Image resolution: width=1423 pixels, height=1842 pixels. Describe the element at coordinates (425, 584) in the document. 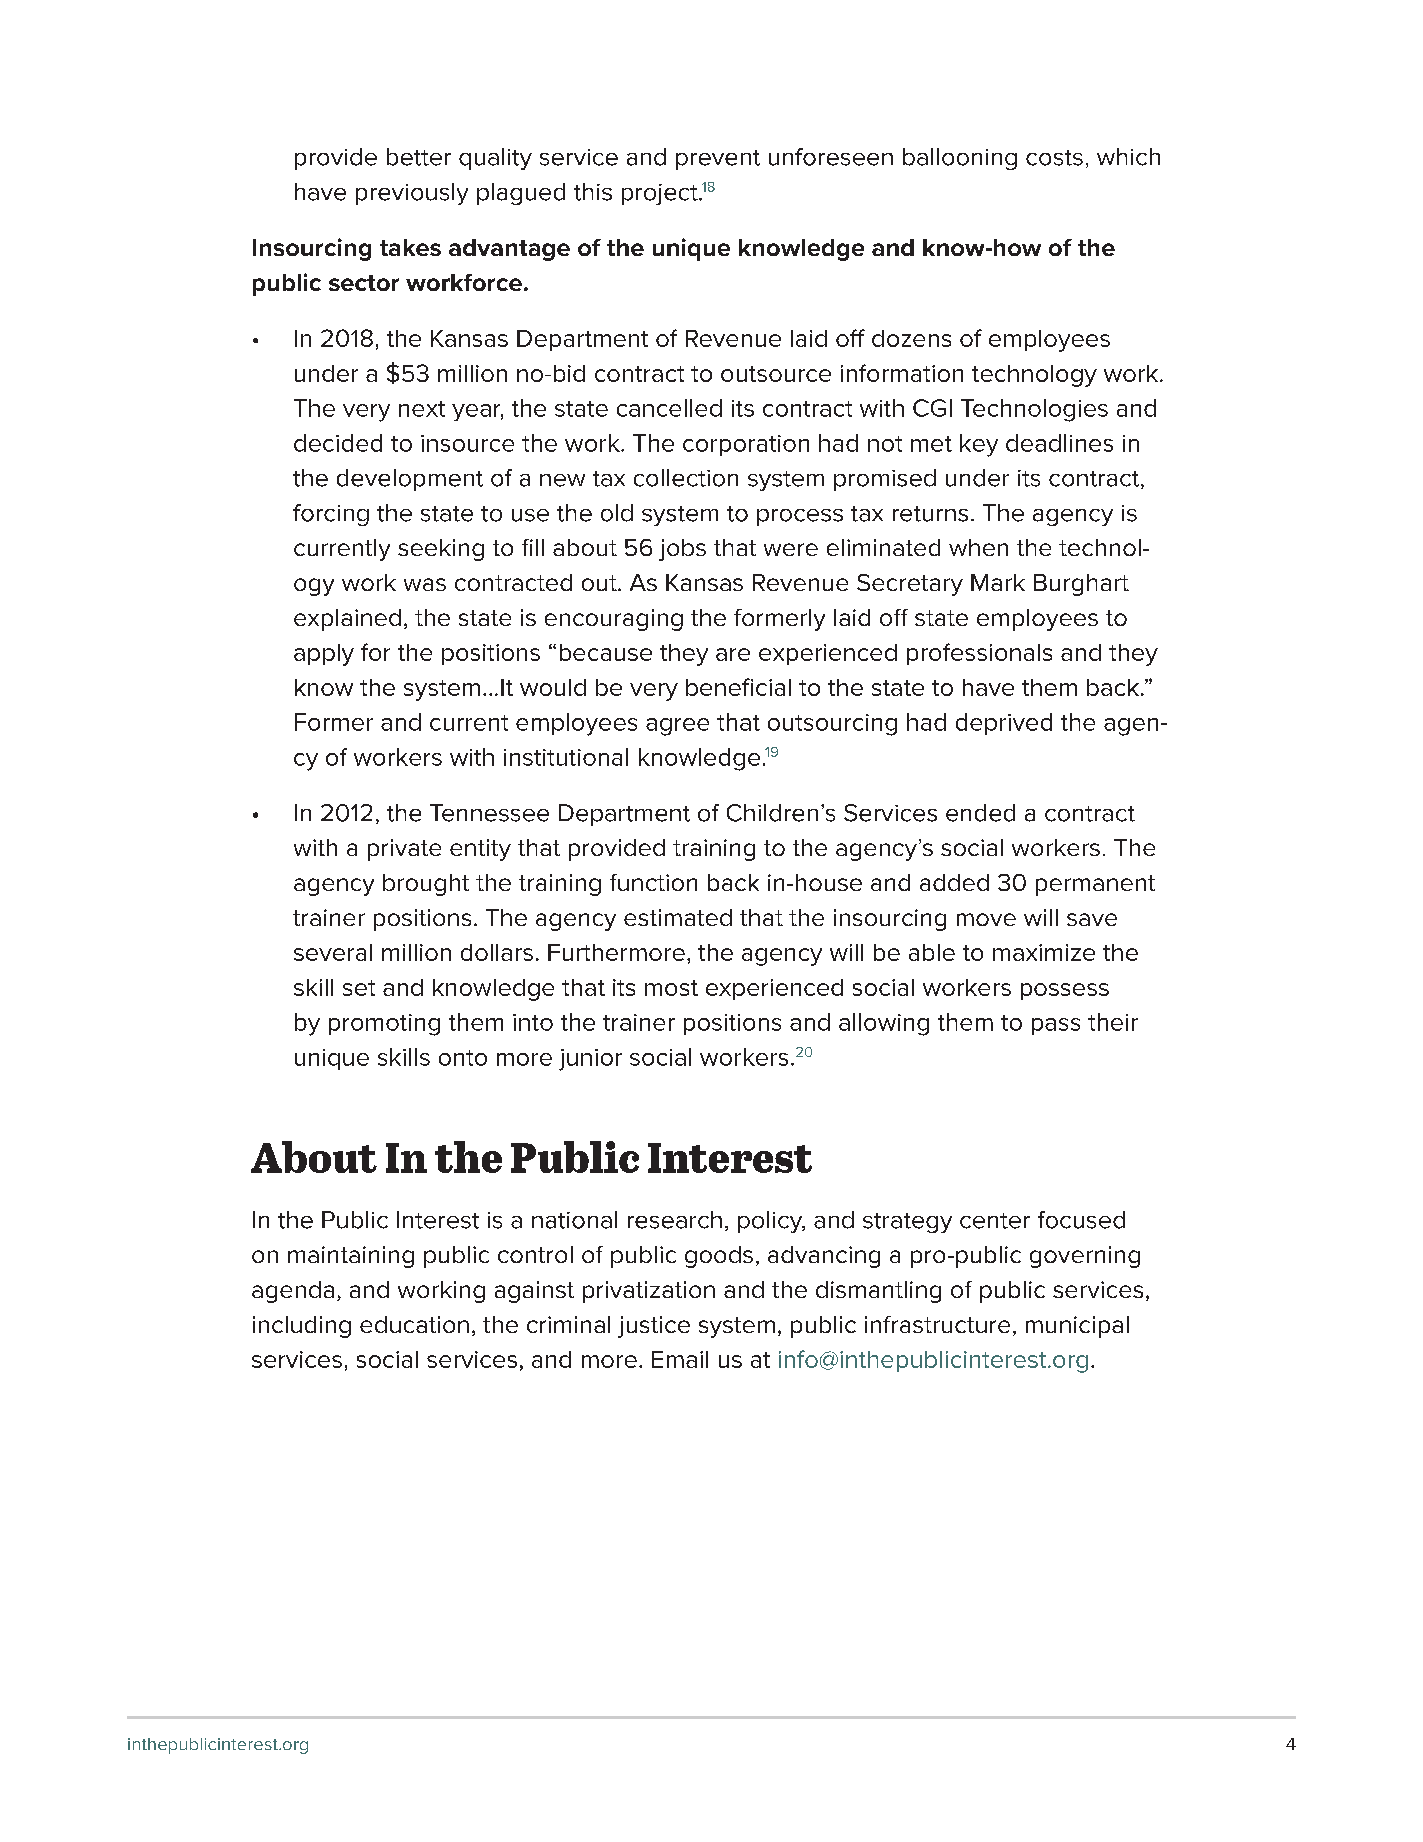

I see `was` at that location.
